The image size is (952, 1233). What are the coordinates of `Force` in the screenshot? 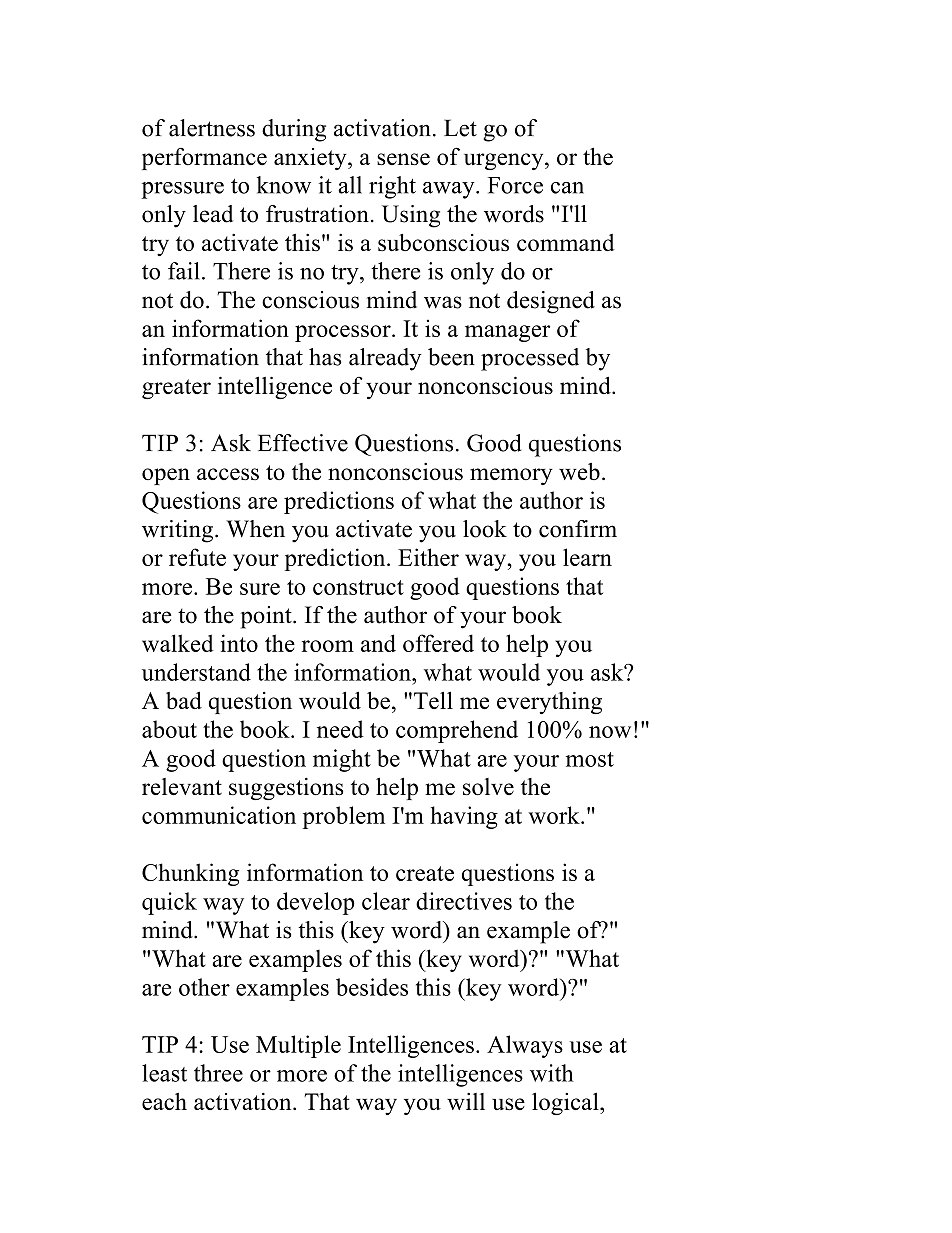 It's located at (515, 185).
